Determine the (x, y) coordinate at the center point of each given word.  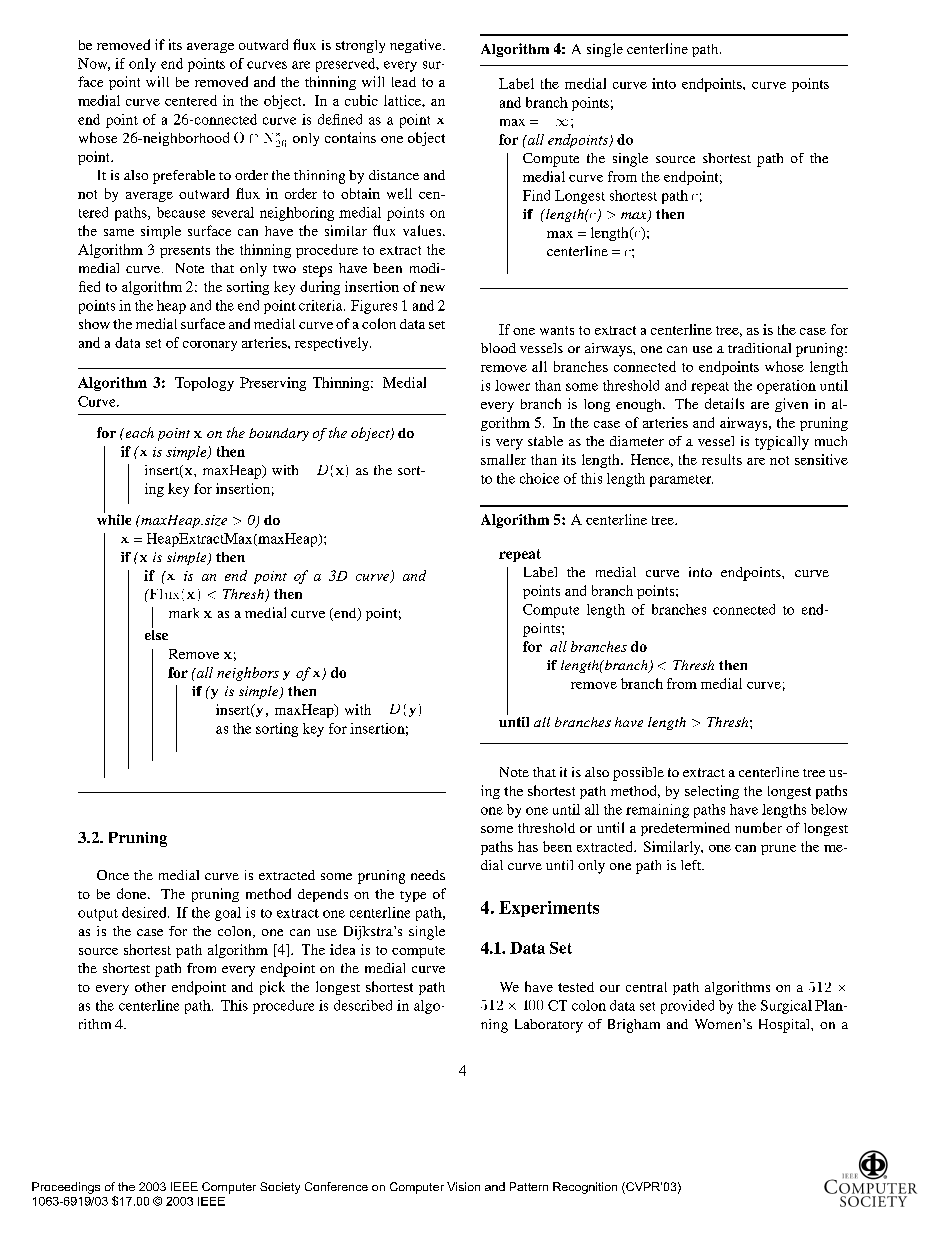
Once (113, 875)
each (138, 432)
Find (536, 195)
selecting (712, 792)
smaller (503, 459)
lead (404, 82)
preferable (184, 177)
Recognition (585, 1188)
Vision (463, 1186)
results (722, 459)
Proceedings (66, 1188)
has (528, 846)
